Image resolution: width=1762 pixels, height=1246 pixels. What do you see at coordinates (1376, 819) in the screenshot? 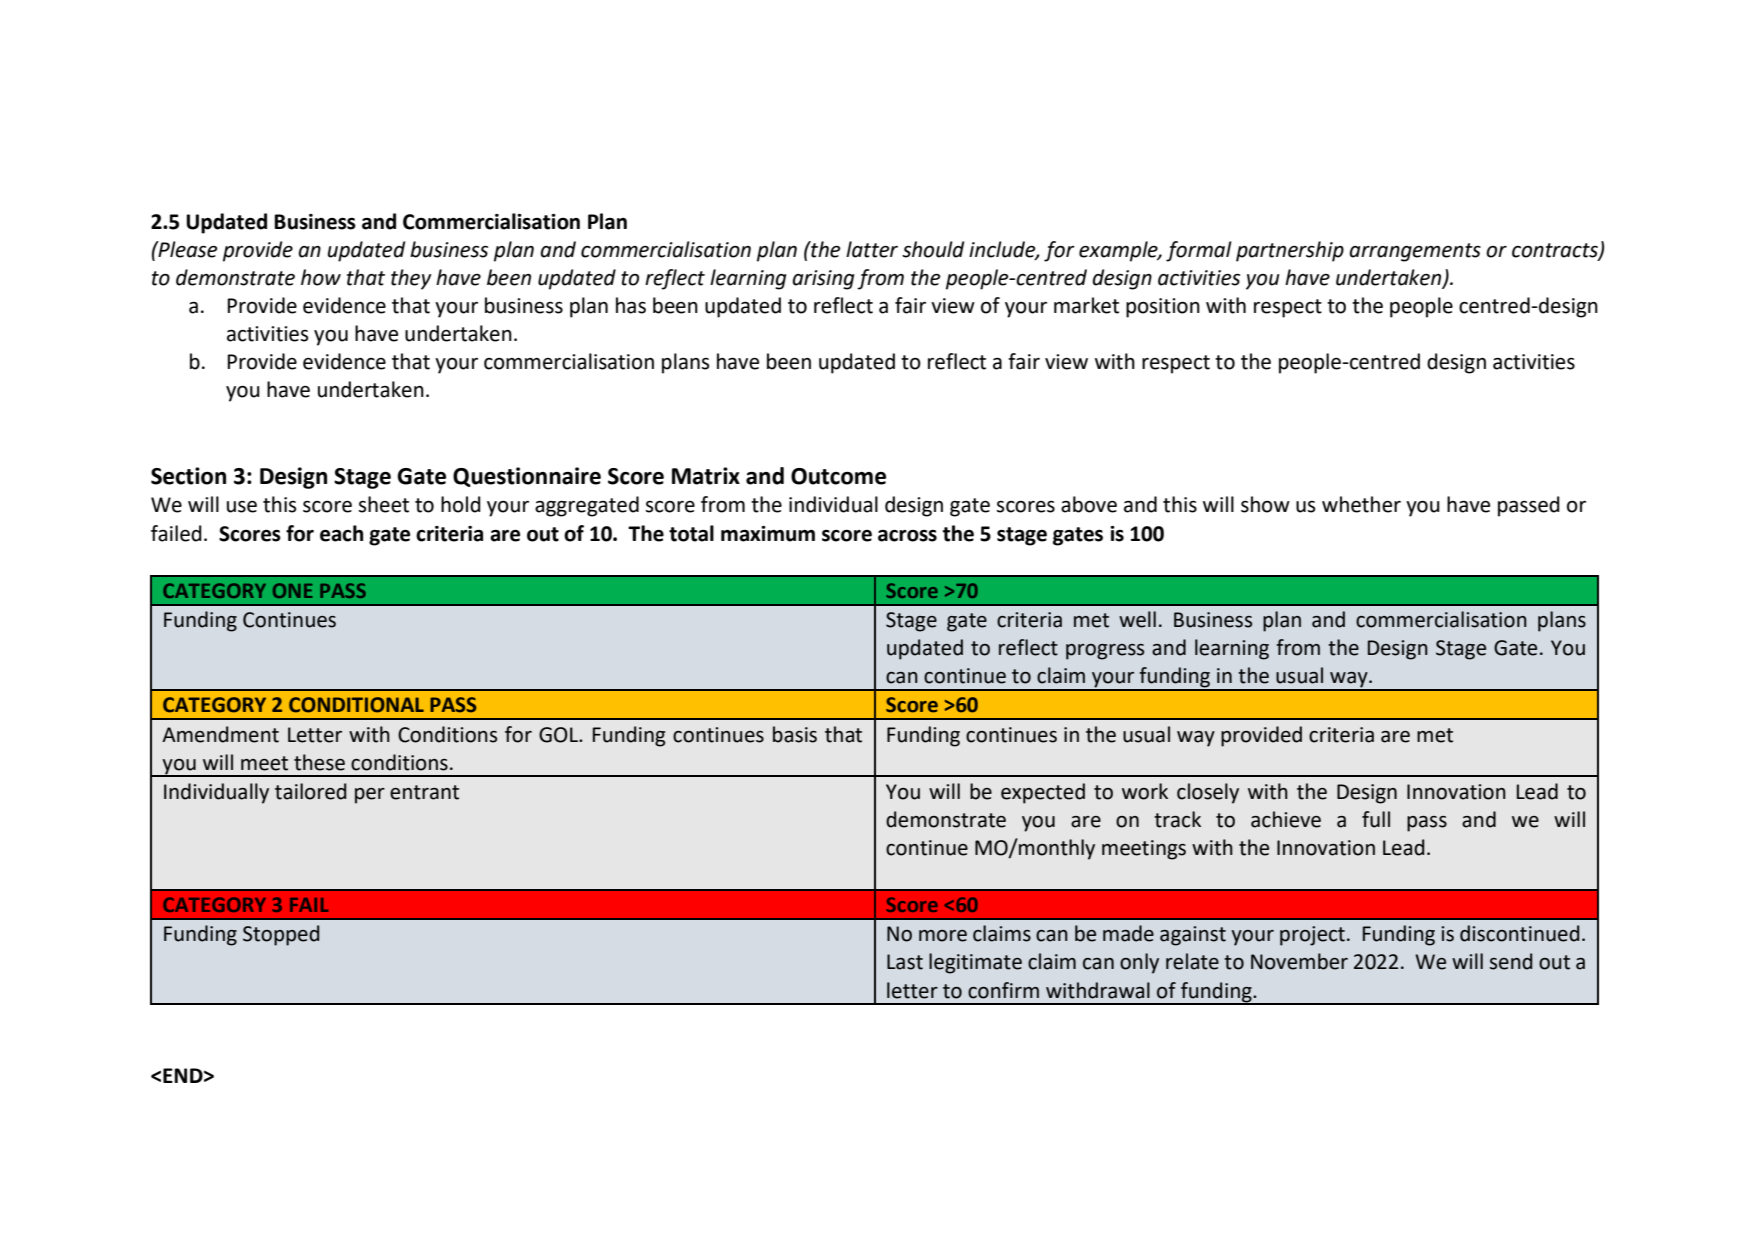
I see `full` at bounding box center [1376, 819].
